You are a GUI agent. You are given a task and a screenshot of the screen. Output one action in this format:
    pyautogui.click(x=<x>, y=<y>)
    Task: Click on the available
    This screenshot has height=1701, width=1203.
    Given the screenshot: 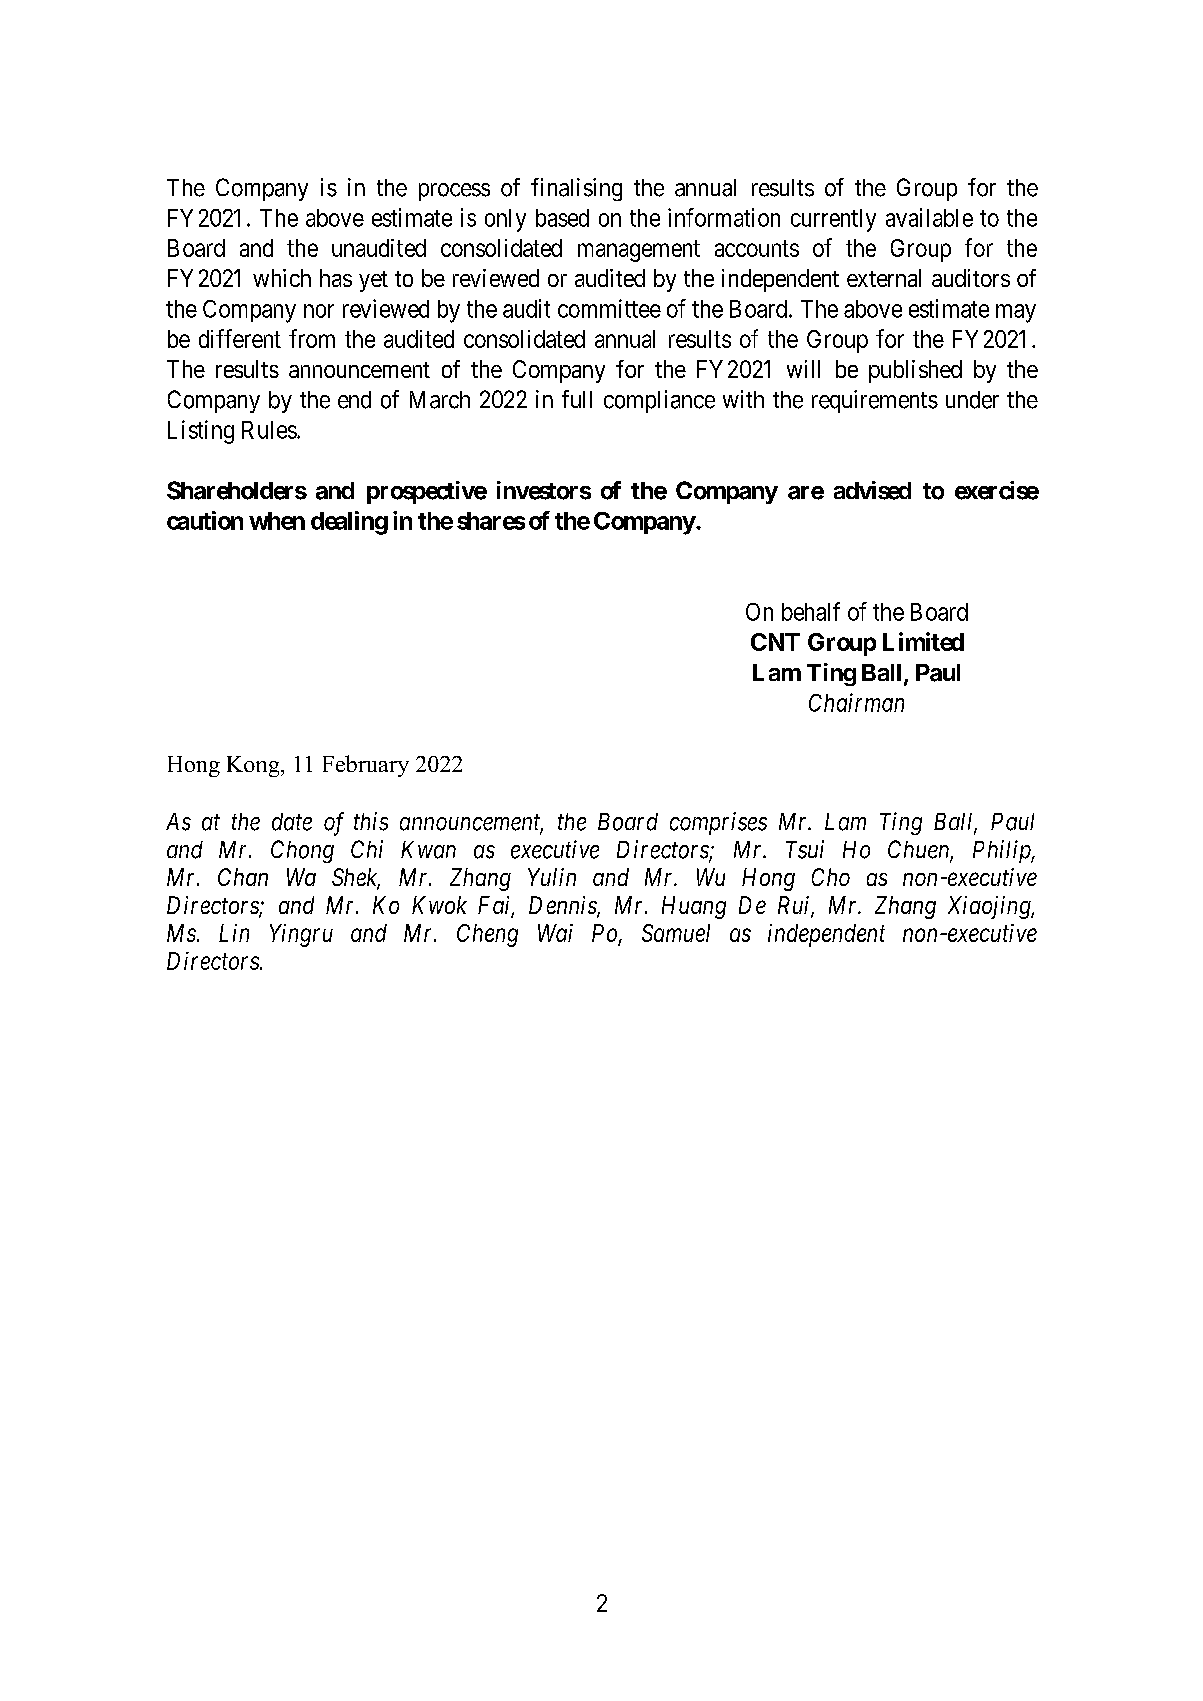 What is the action you would take?
    pyautogui.click(x=929, y=217)
